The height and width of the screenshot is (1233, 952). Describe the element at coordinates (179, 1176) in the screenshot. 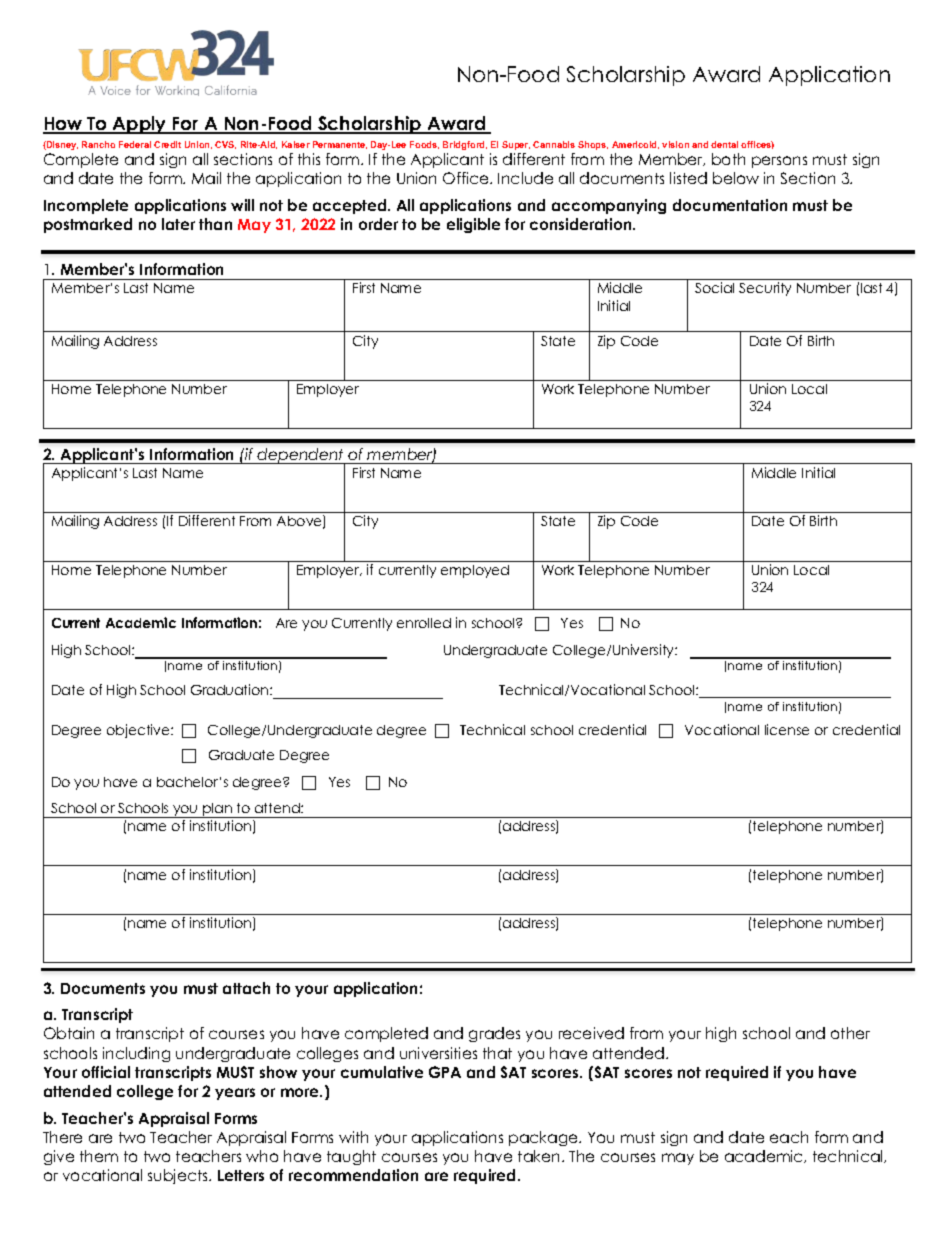

I see `subjects` at that location.
